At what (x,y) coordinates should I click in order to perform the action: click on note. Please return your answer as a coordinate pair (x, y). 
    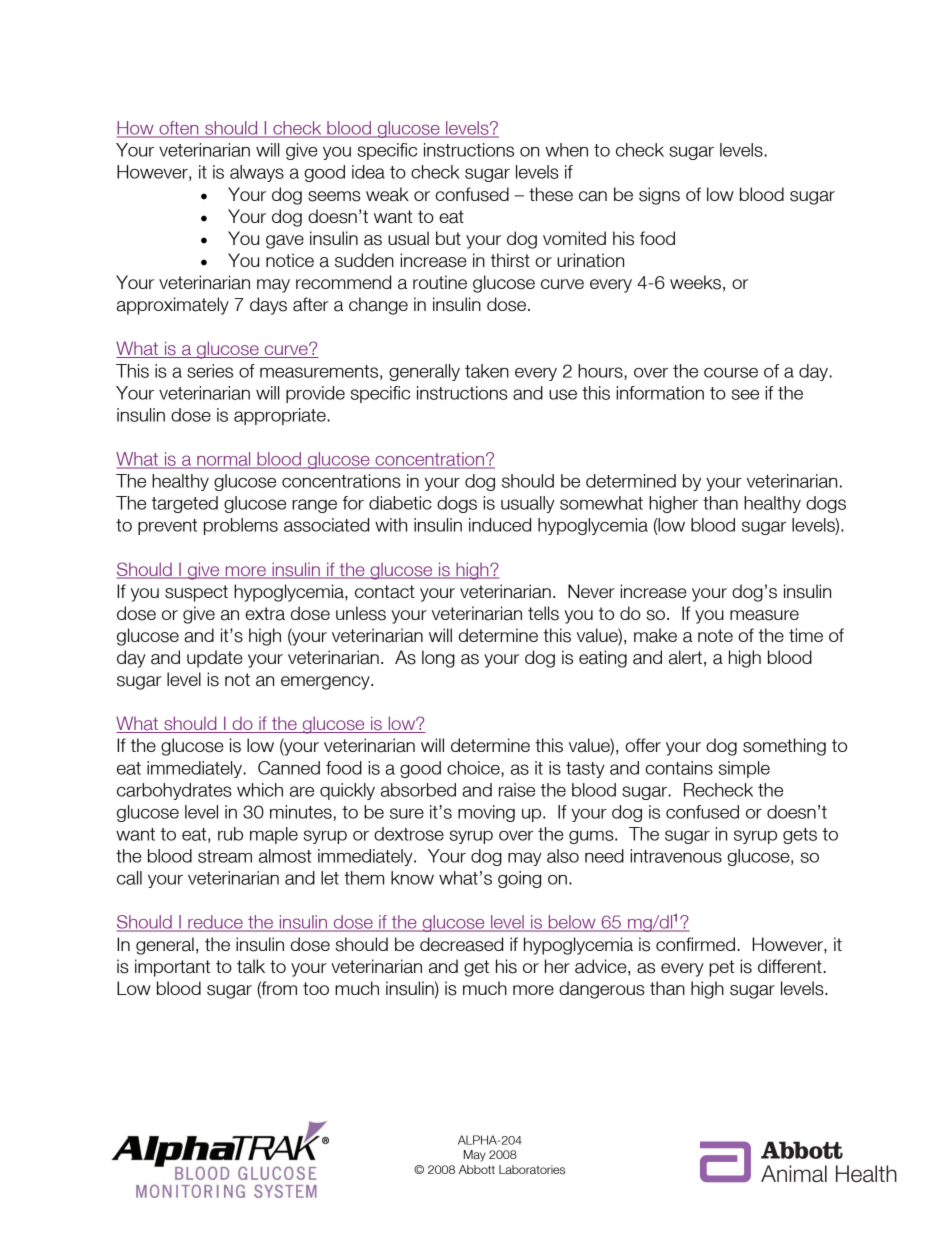
    Looking at the image, I should click on (715, 635).
